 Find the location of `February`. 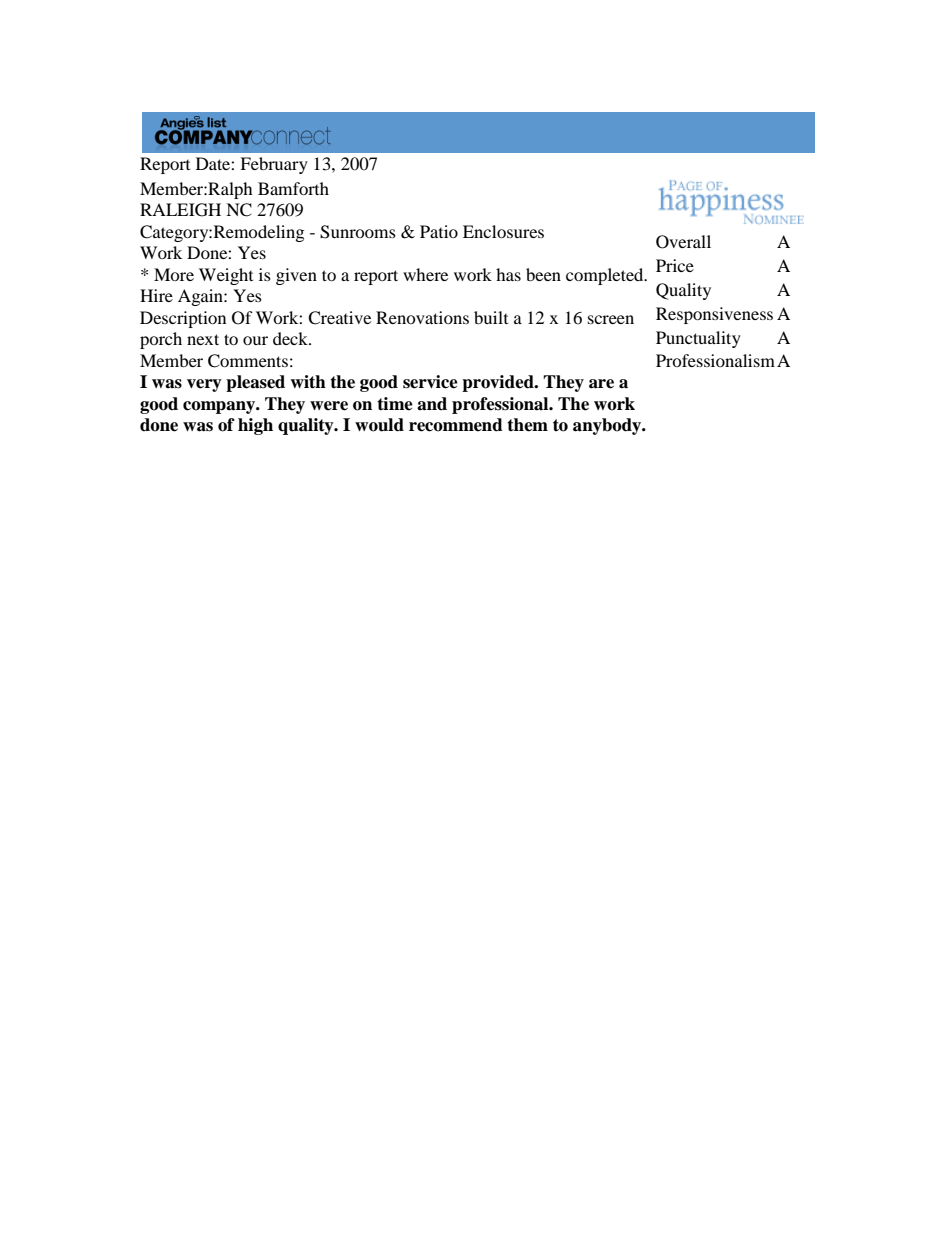

February is located at coordinates (274, 165).
